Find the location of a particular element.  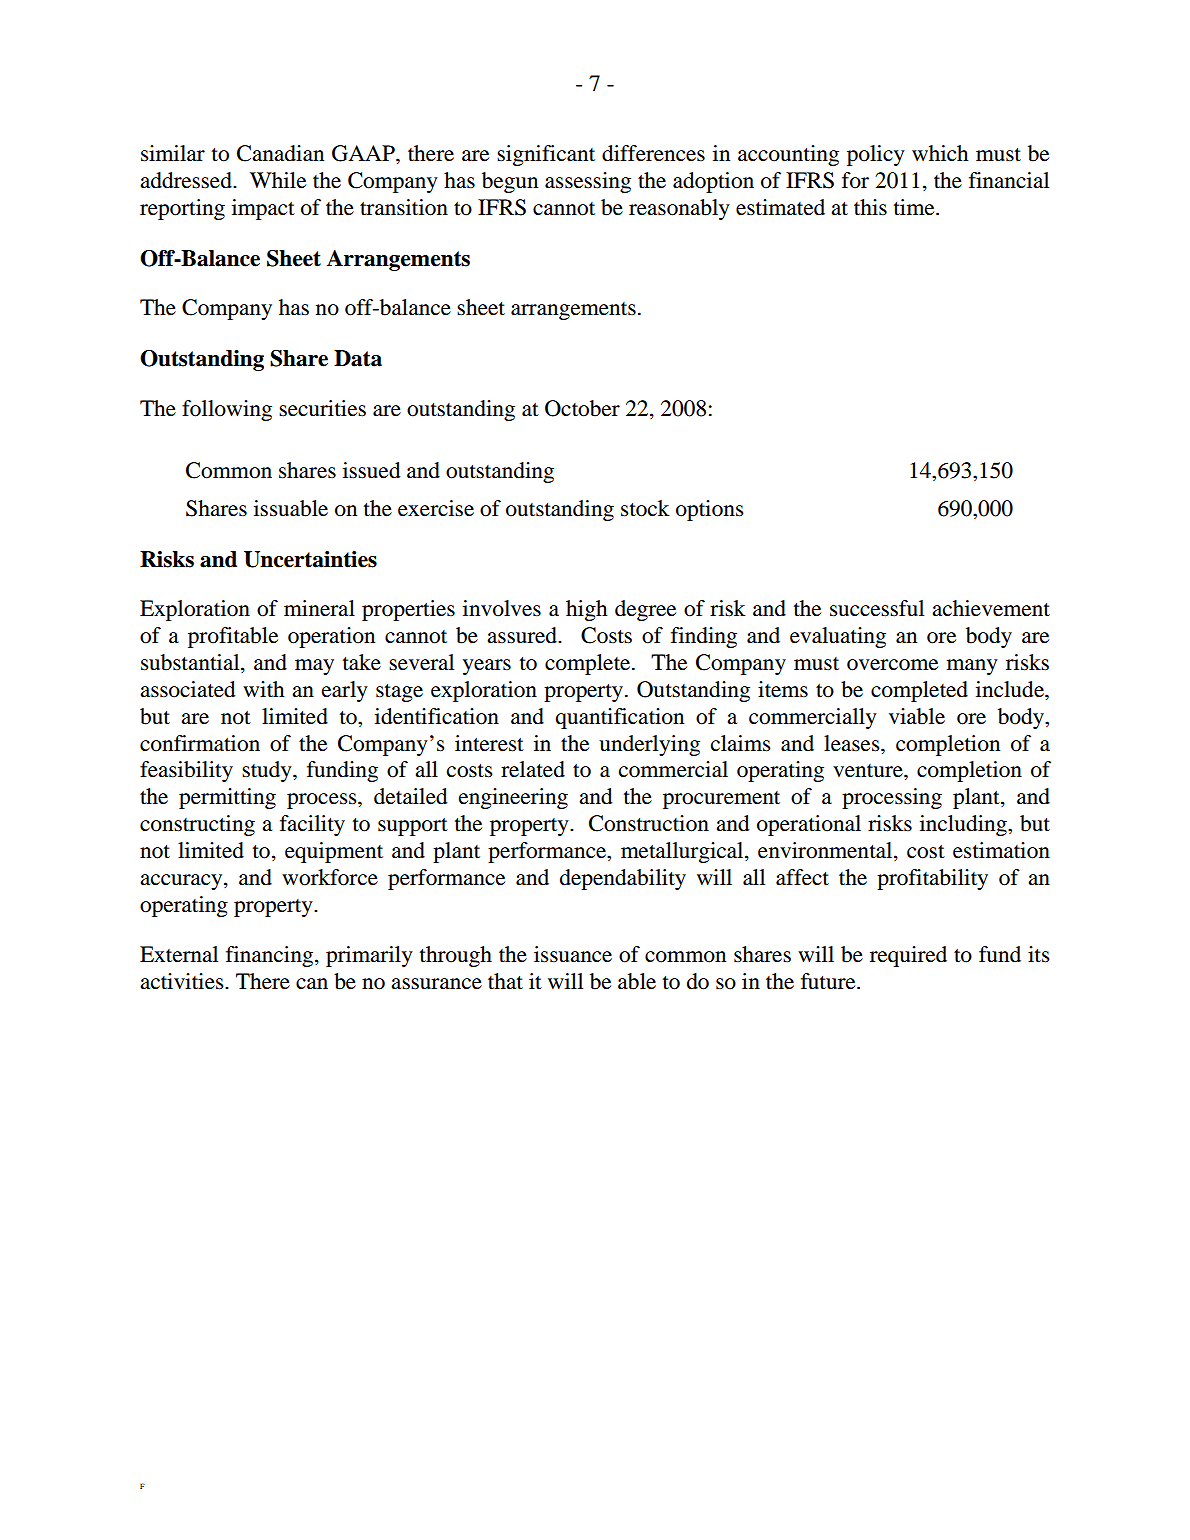

While is located at coordinates (278, 180).
